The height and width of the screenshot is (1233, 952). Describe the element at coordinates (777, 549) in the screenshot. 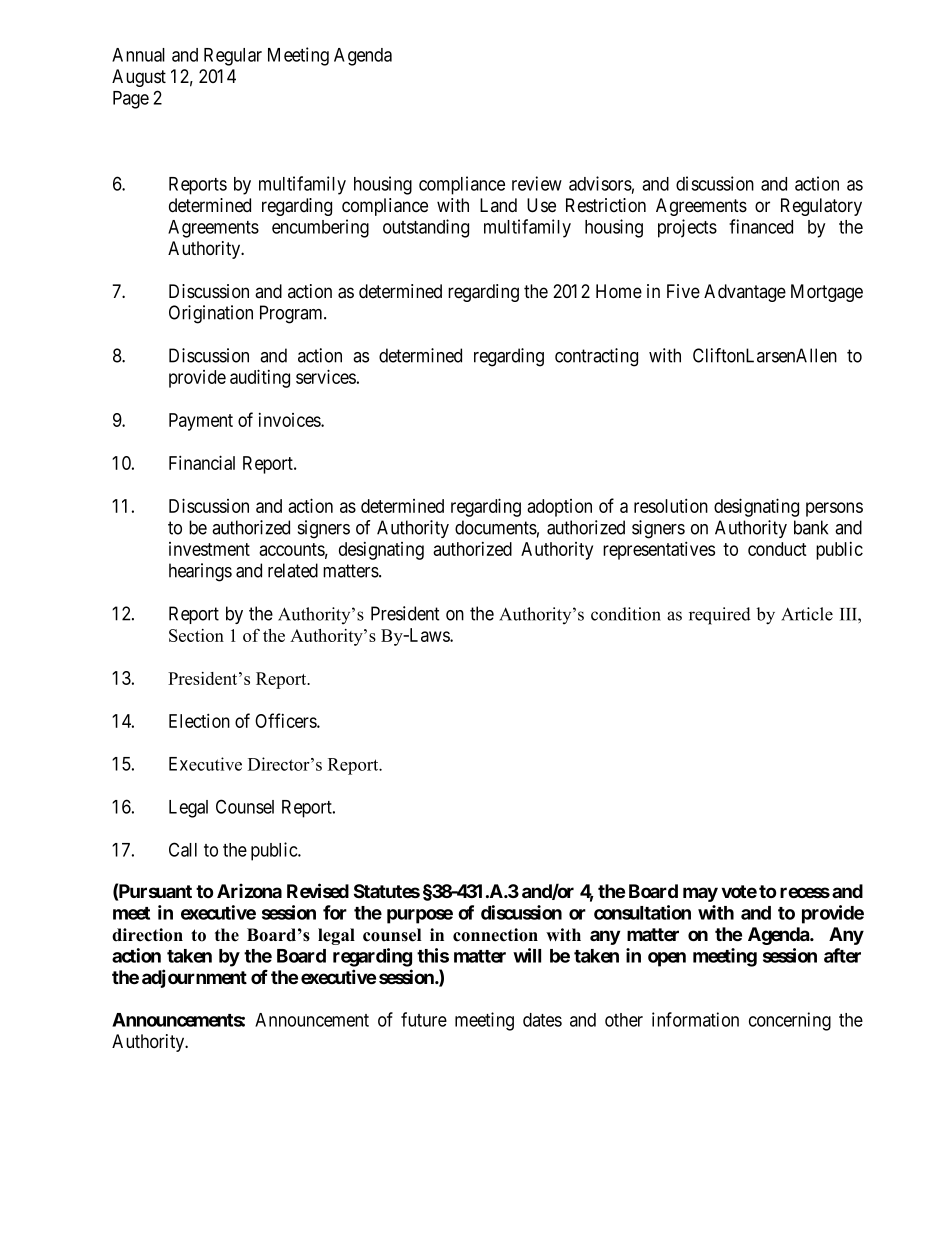

I see `conduct` at that location.
